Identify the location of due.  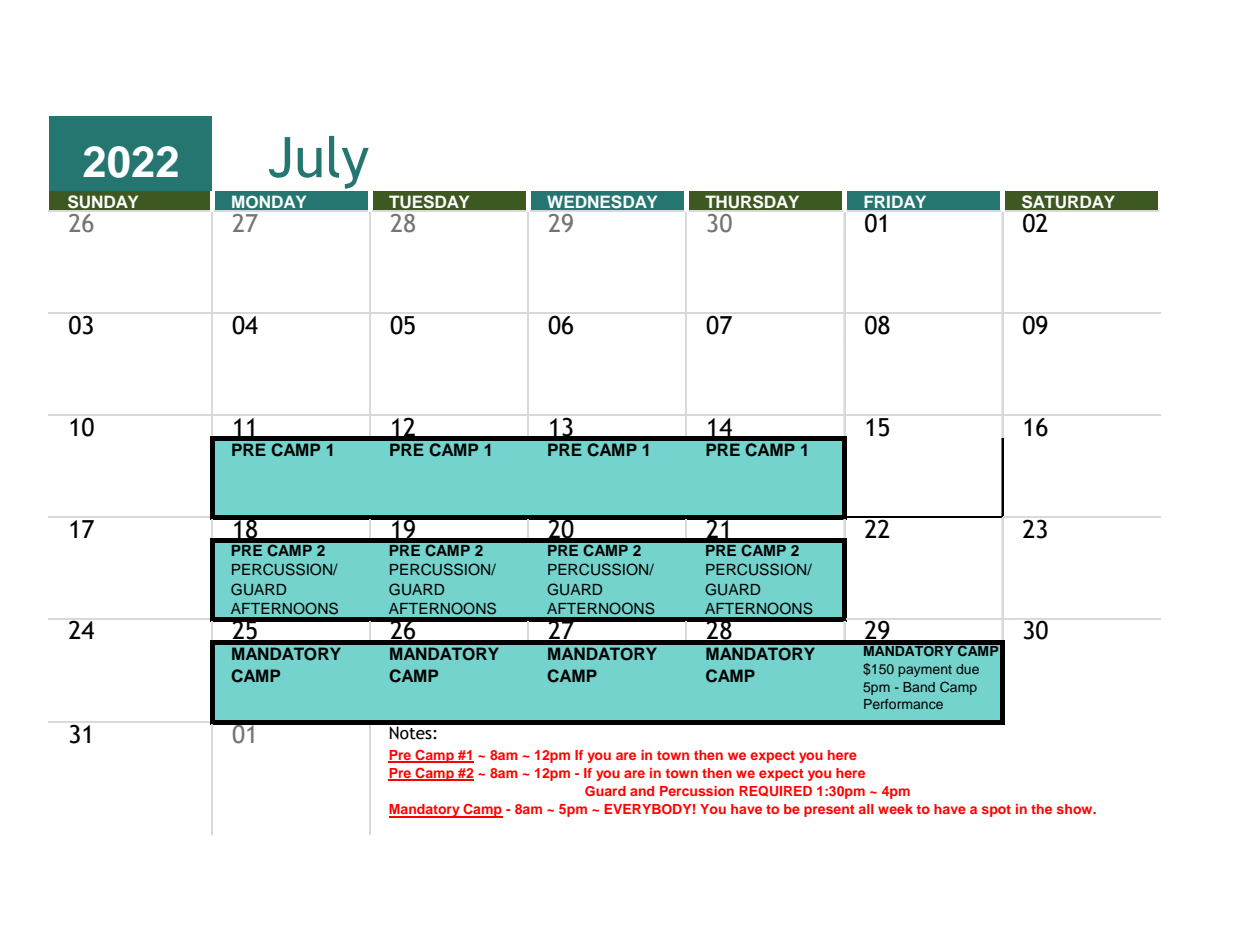
(967, 669).
